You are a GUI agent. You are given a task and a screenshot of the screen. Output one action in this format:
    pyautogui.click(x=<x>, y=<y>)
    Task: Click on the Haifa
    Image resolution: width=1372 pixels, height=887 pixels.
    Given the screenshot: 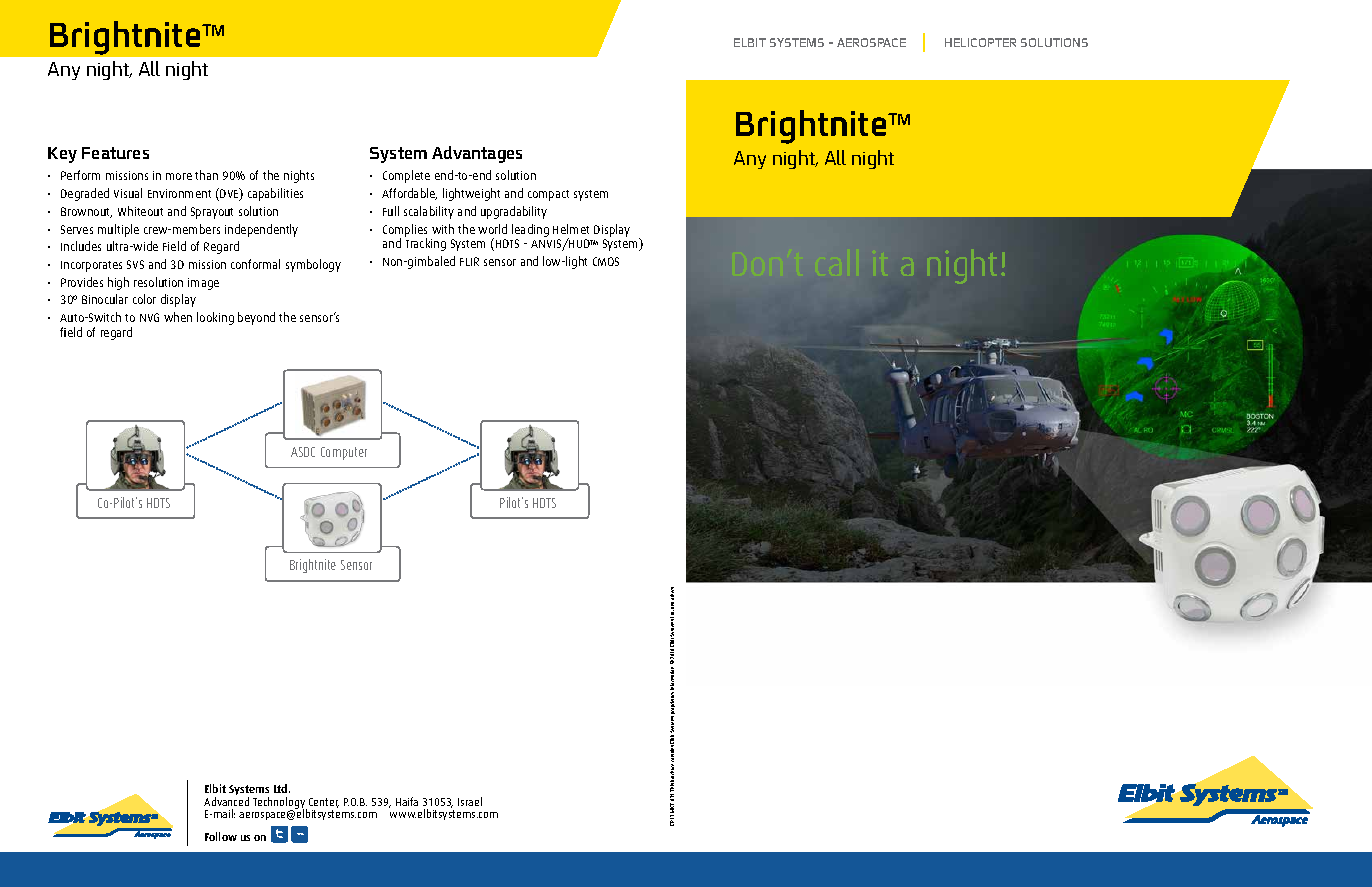 What is the action you would take?
    pyautogui.click(x=407, y=801)
